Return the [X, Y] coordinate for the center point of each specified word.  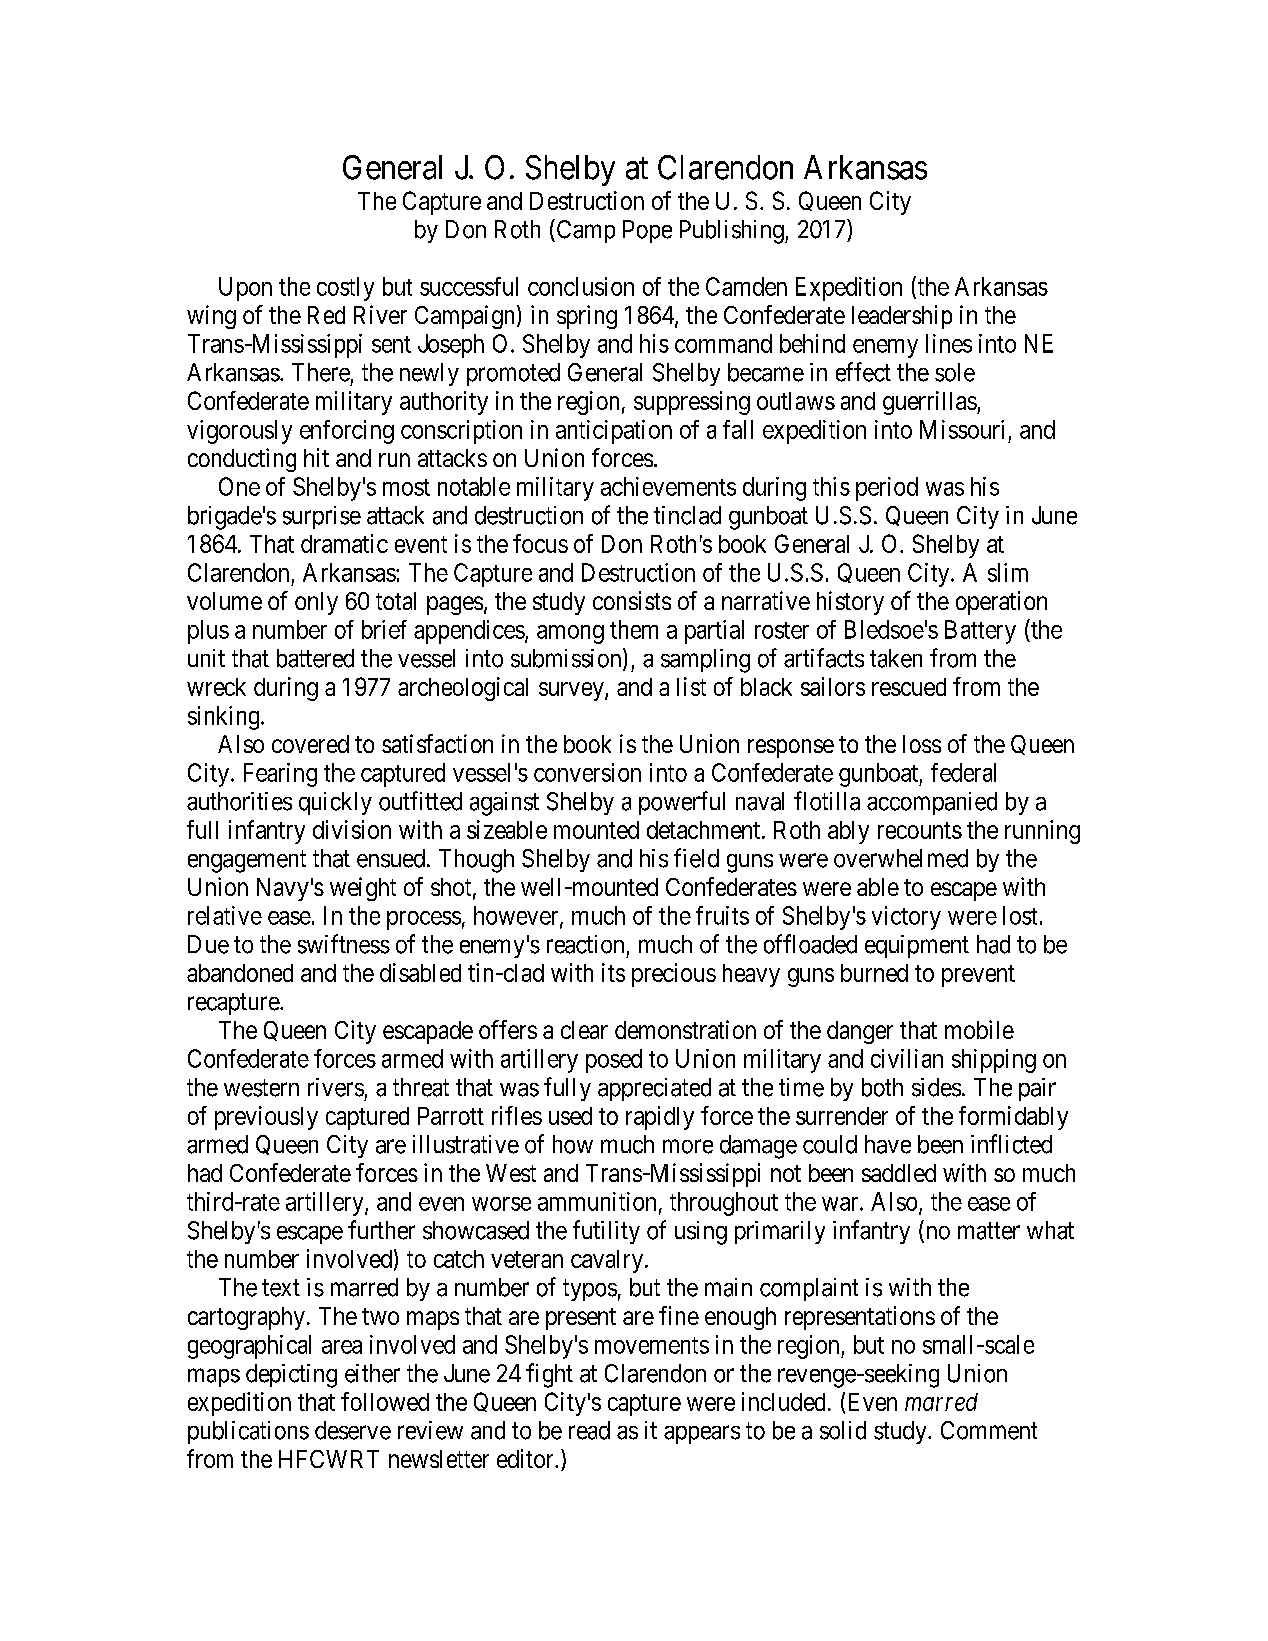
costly [345, 289]
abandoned [240, 973]
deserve [353, 1430]
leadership [902, 317]
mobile [979, 1029]
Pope [647, 231]
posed [614, 1061]
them [634, 629]
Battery [980, 632]
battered [315, 658]
